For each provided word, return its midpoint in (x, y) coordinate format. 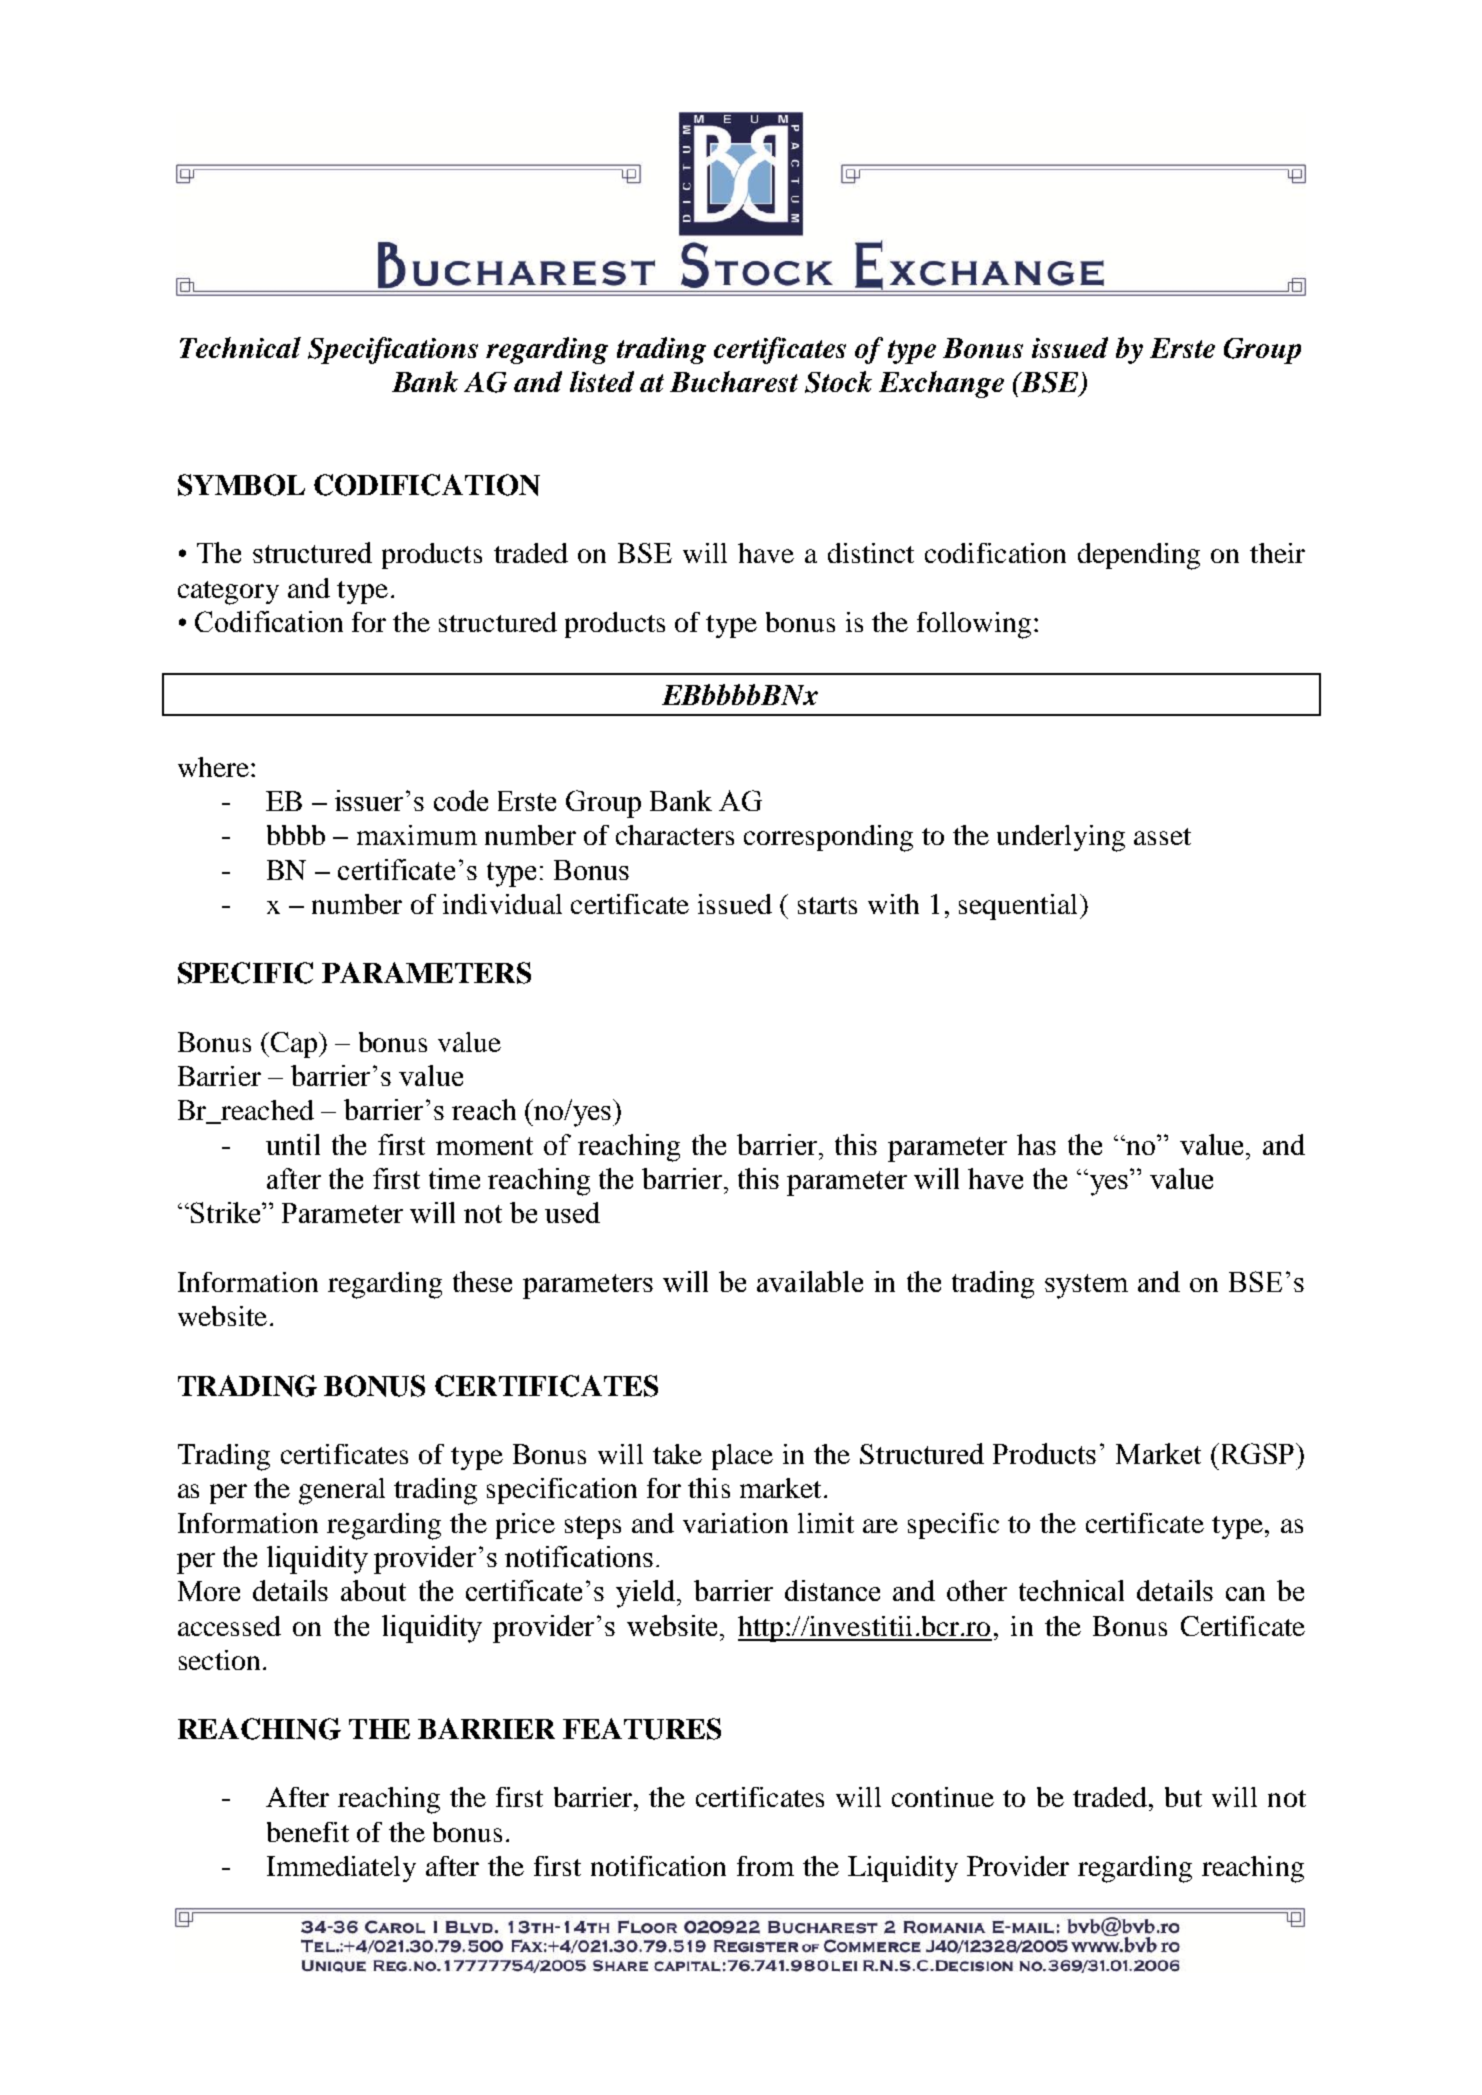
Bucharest (734, 381)
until (293, 1144)
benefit (308, 1832)
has (1036, 1144)
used (572, 1212)
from (765, 1866)
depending (1139, 556)
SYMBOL (241, 485)
